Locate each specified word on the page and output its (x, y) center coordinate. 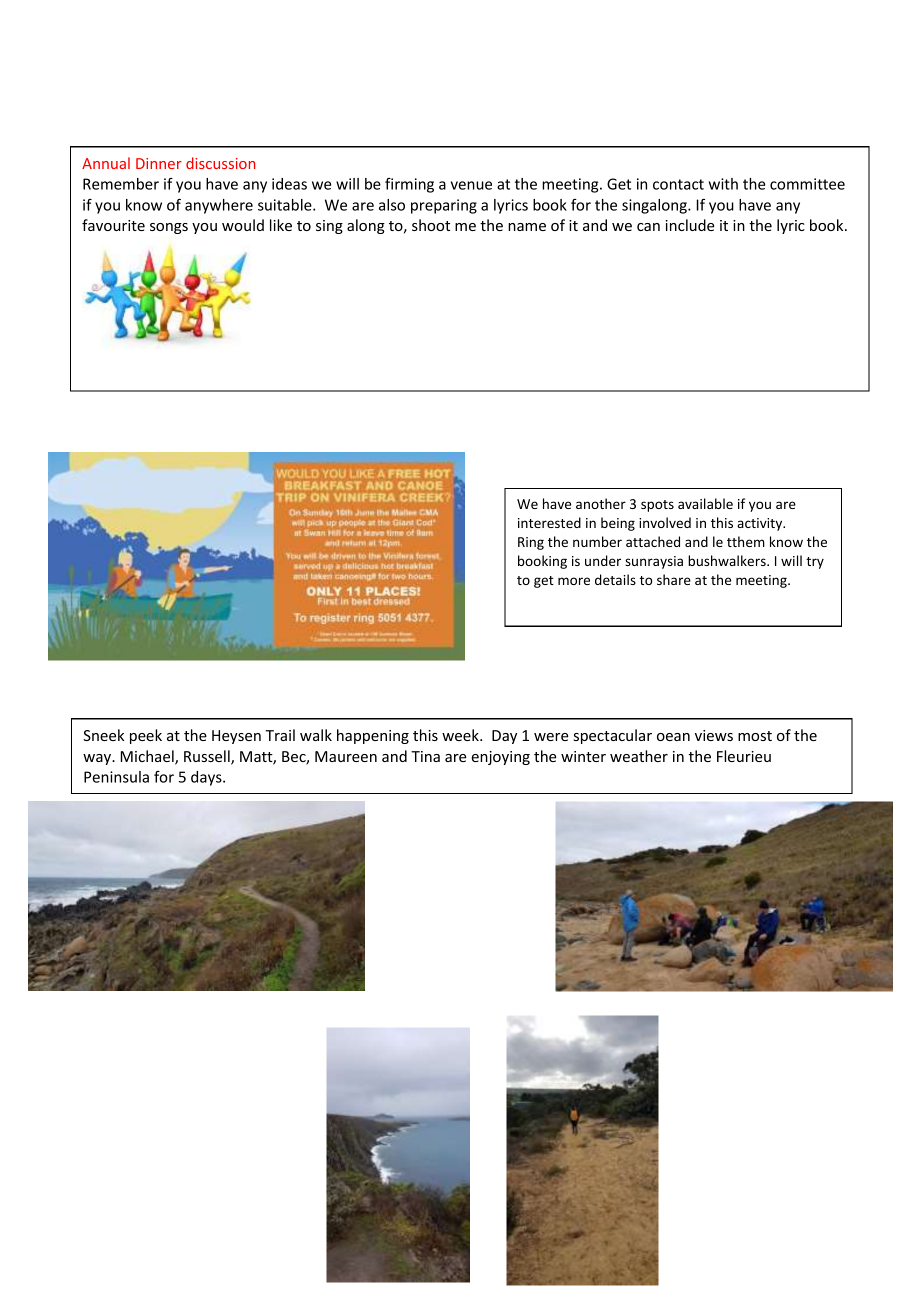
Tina (425, 756)
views (714, 735)
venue (471, 185)
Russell (208, 757)
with (723, 184)
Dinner (159, 163)
